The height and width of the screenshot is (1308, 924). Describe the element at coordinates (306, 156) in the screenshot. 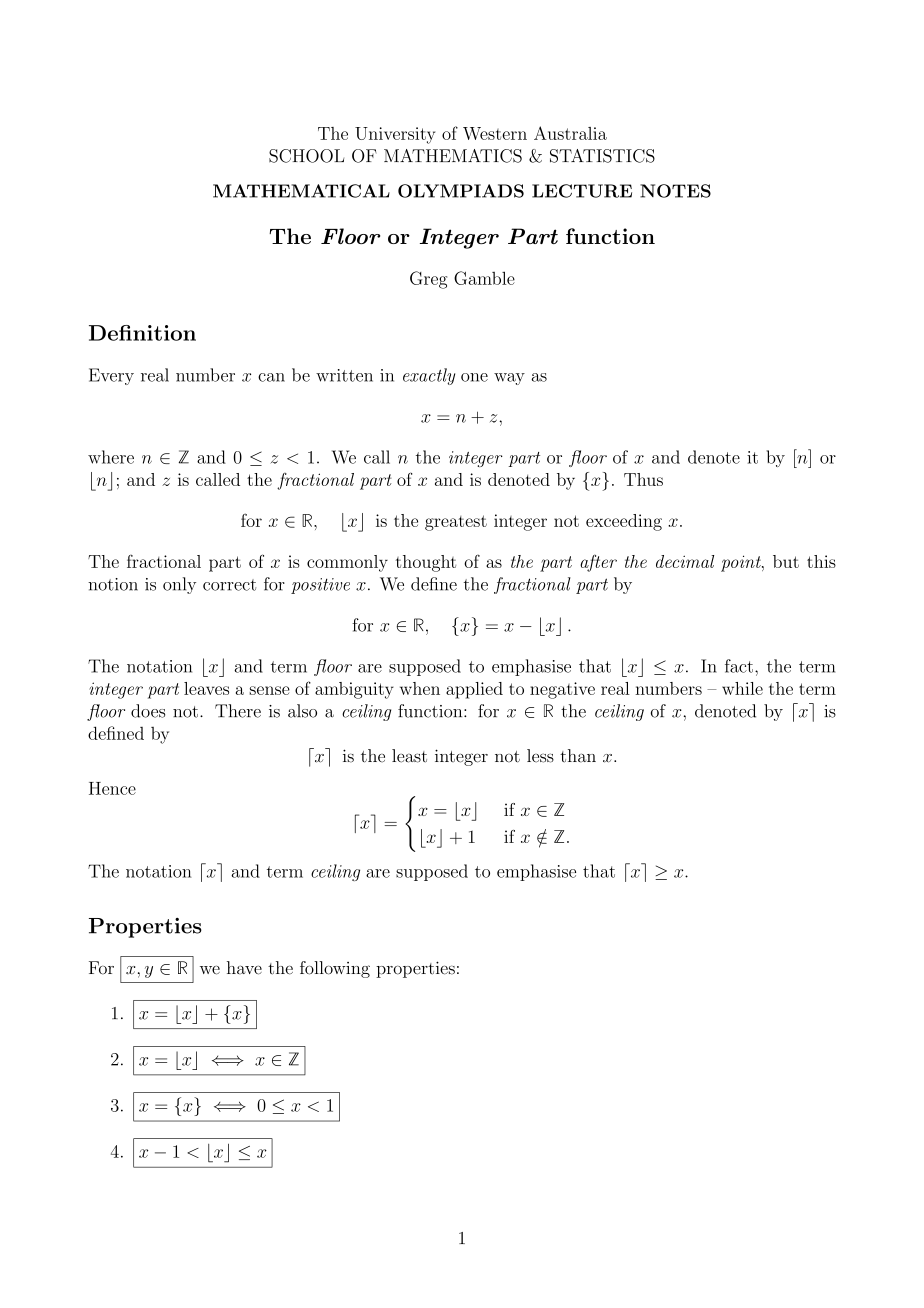

I see `SCHOOL` at that location.
